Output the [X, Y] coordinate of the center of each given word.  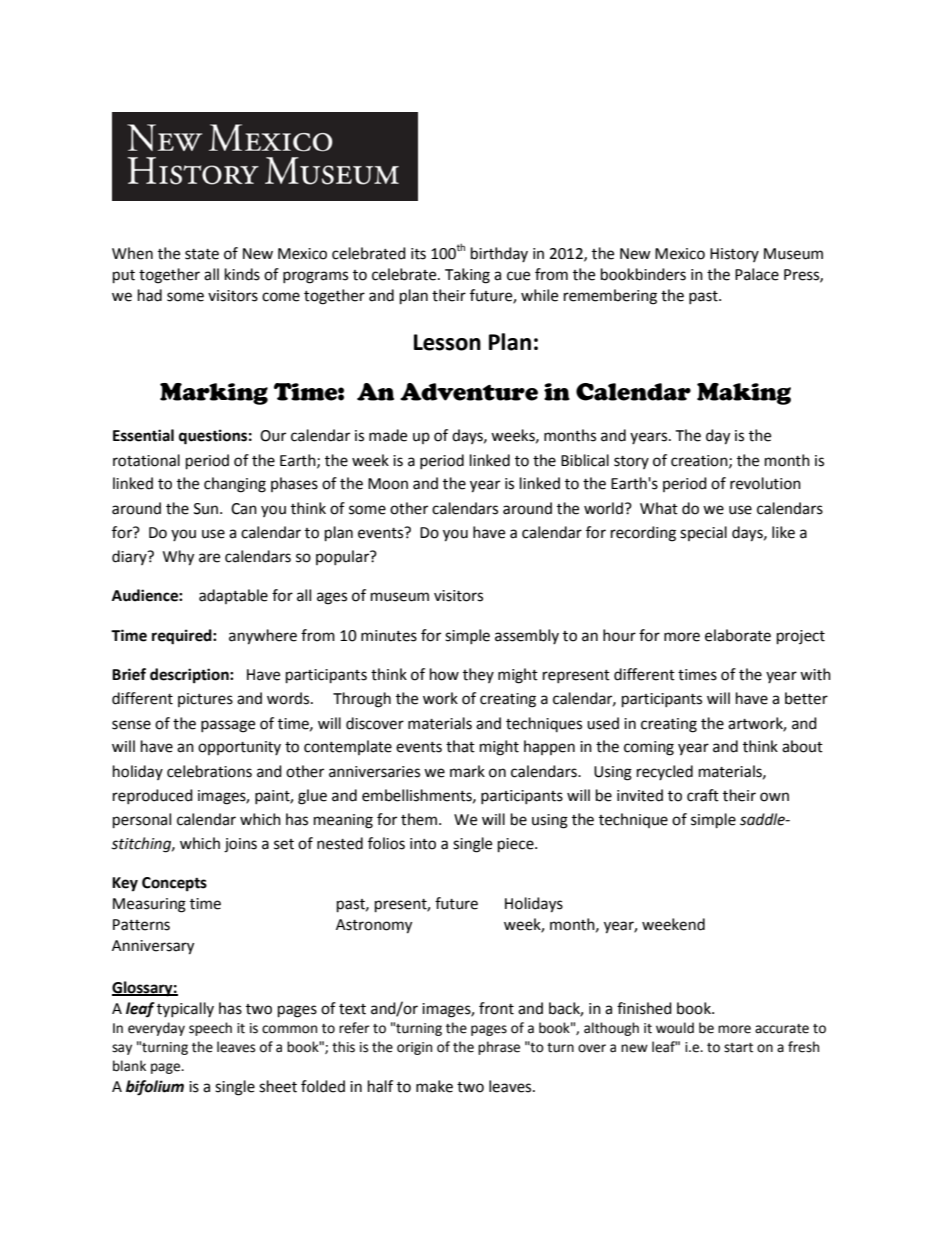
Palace [757, 274]
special [703, 533]
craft [703, 795]
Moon [388, 484]
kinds [242, 274]
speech [210, 1029]
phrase [499, 1048]
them [419, 819]
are [209, 558]
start [738, 1048]
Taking [467, 276]
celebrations [209, 771]
